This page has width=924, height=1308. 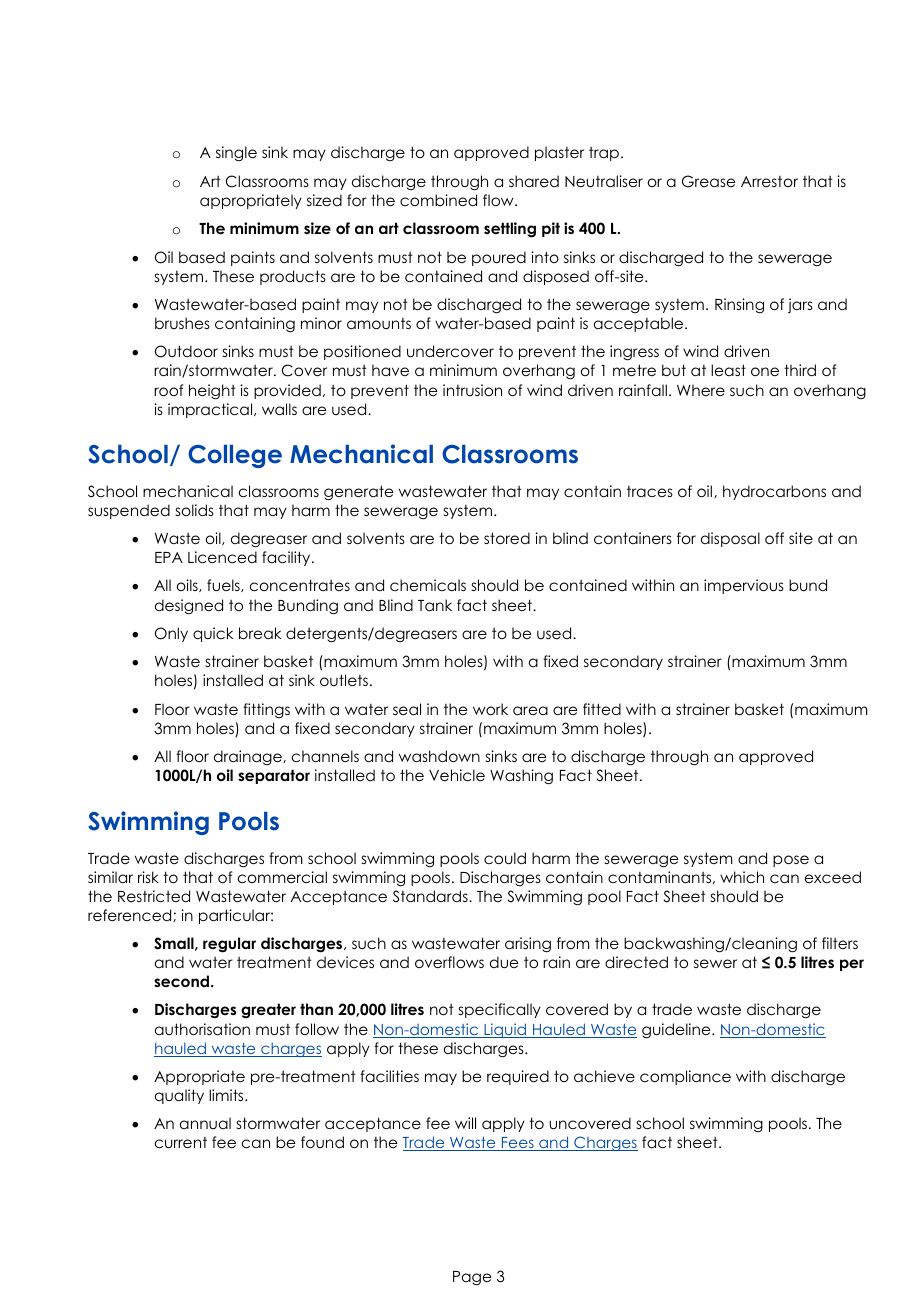 I want to click on Licenced, so click(x=222, y=557).
